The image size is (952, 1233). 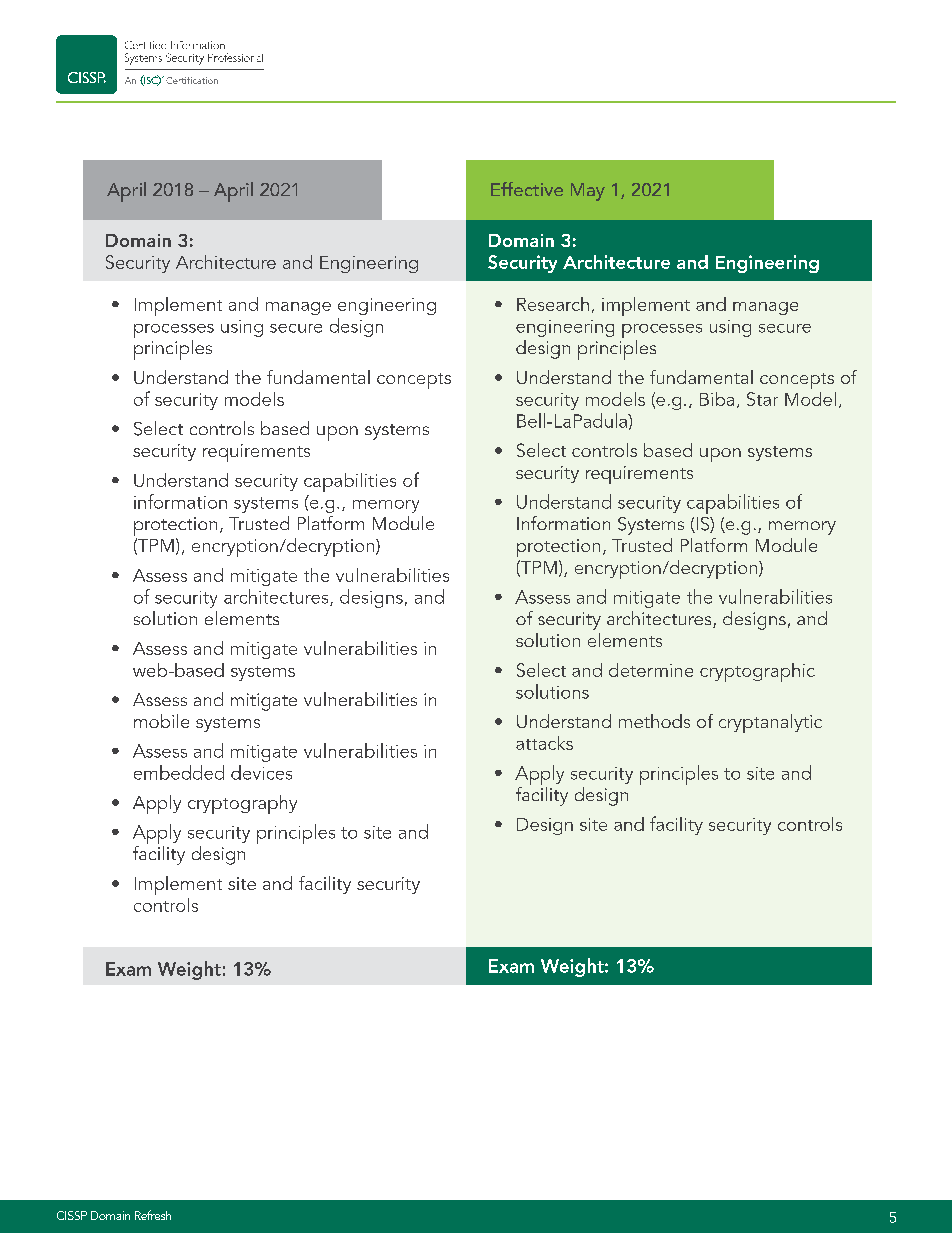 What do you see at coordinates (153, 1215) in the screenshot?
I see `Refresh` at bounding box center [153, 1215].
